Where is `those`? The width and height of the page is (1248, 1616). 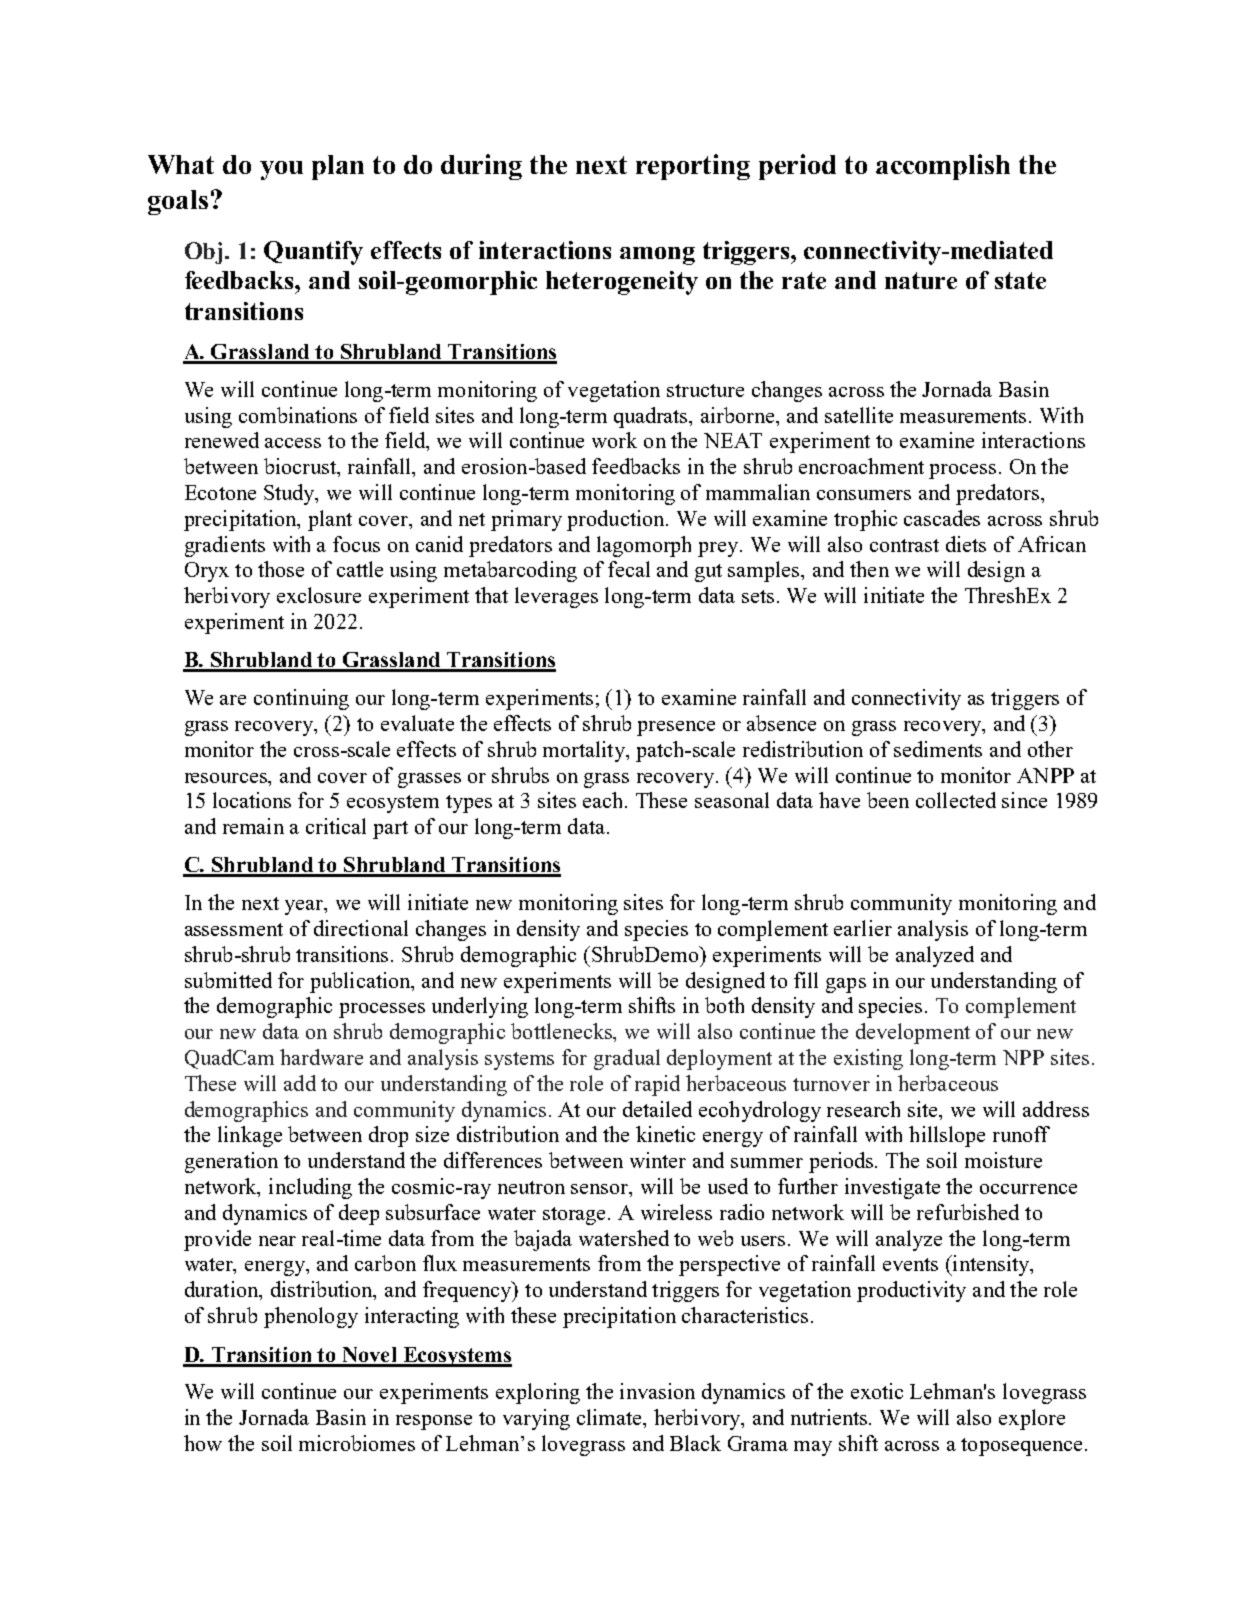 those is located at coordinates (281, 569).
